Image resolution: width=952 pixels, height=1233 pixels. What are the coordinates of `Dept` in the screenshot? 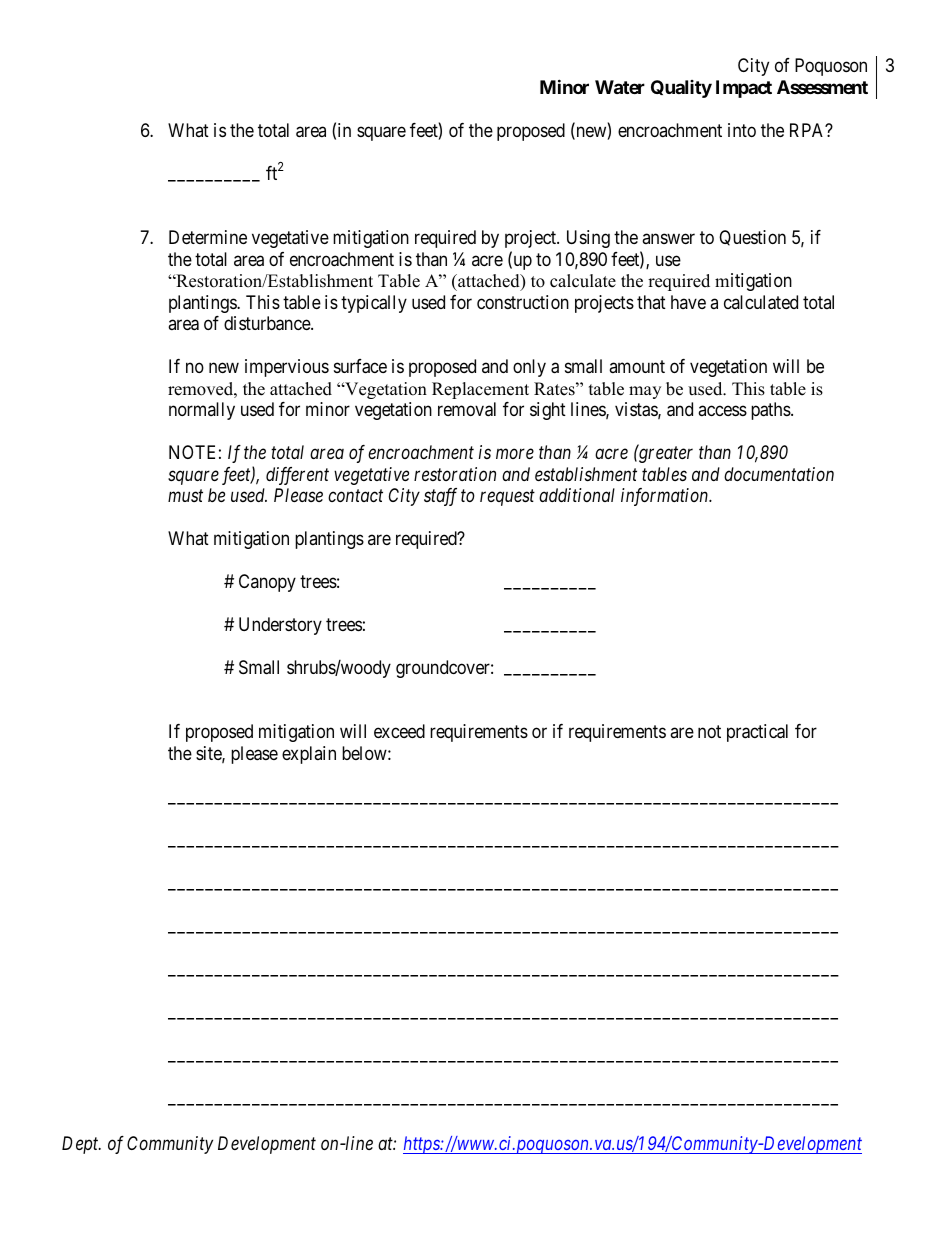 It's located at (81, 1145).
